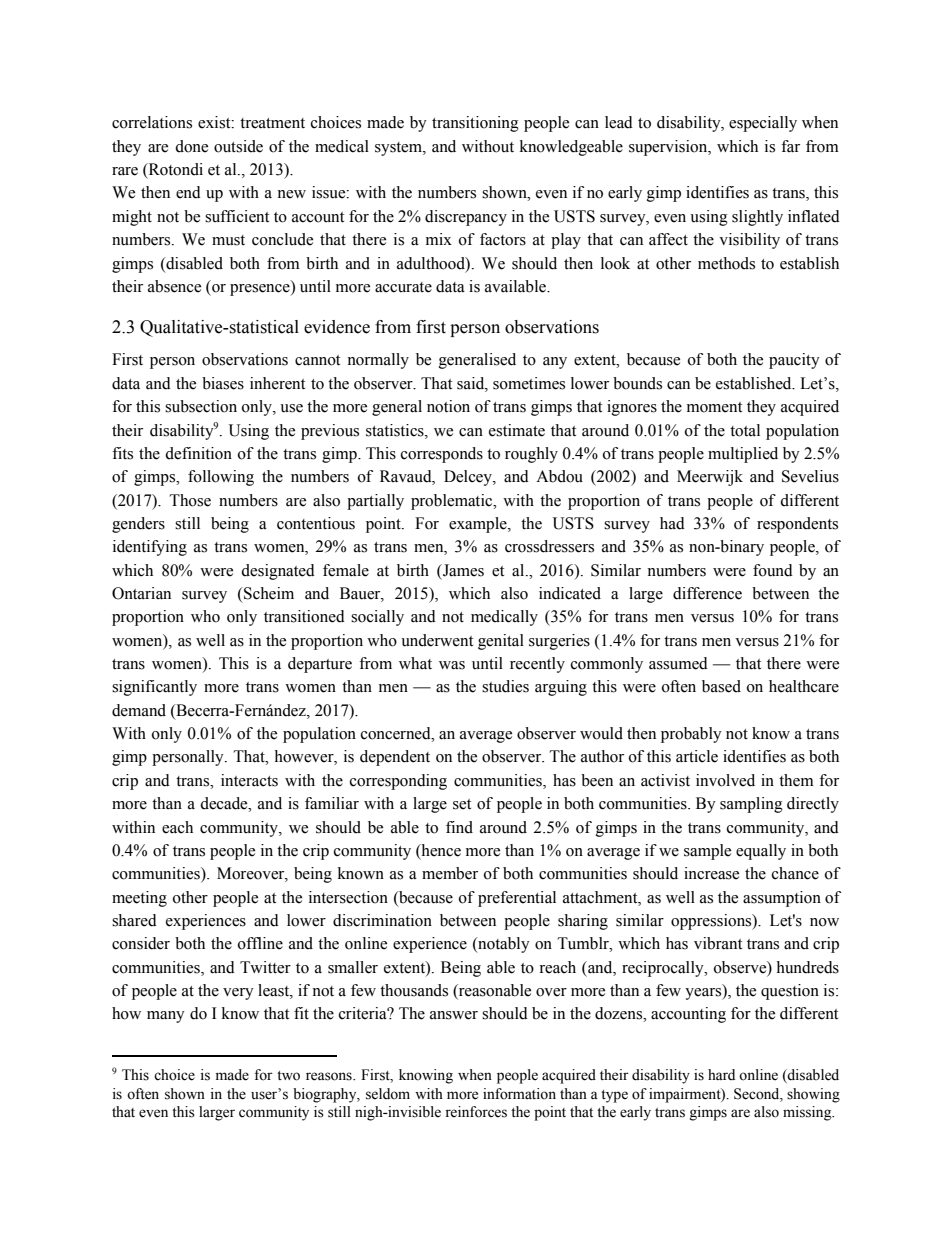  What do you see at coordinates (476, 1112) in the document?
I see `reinforces` at bounding box center [476, 1112].
